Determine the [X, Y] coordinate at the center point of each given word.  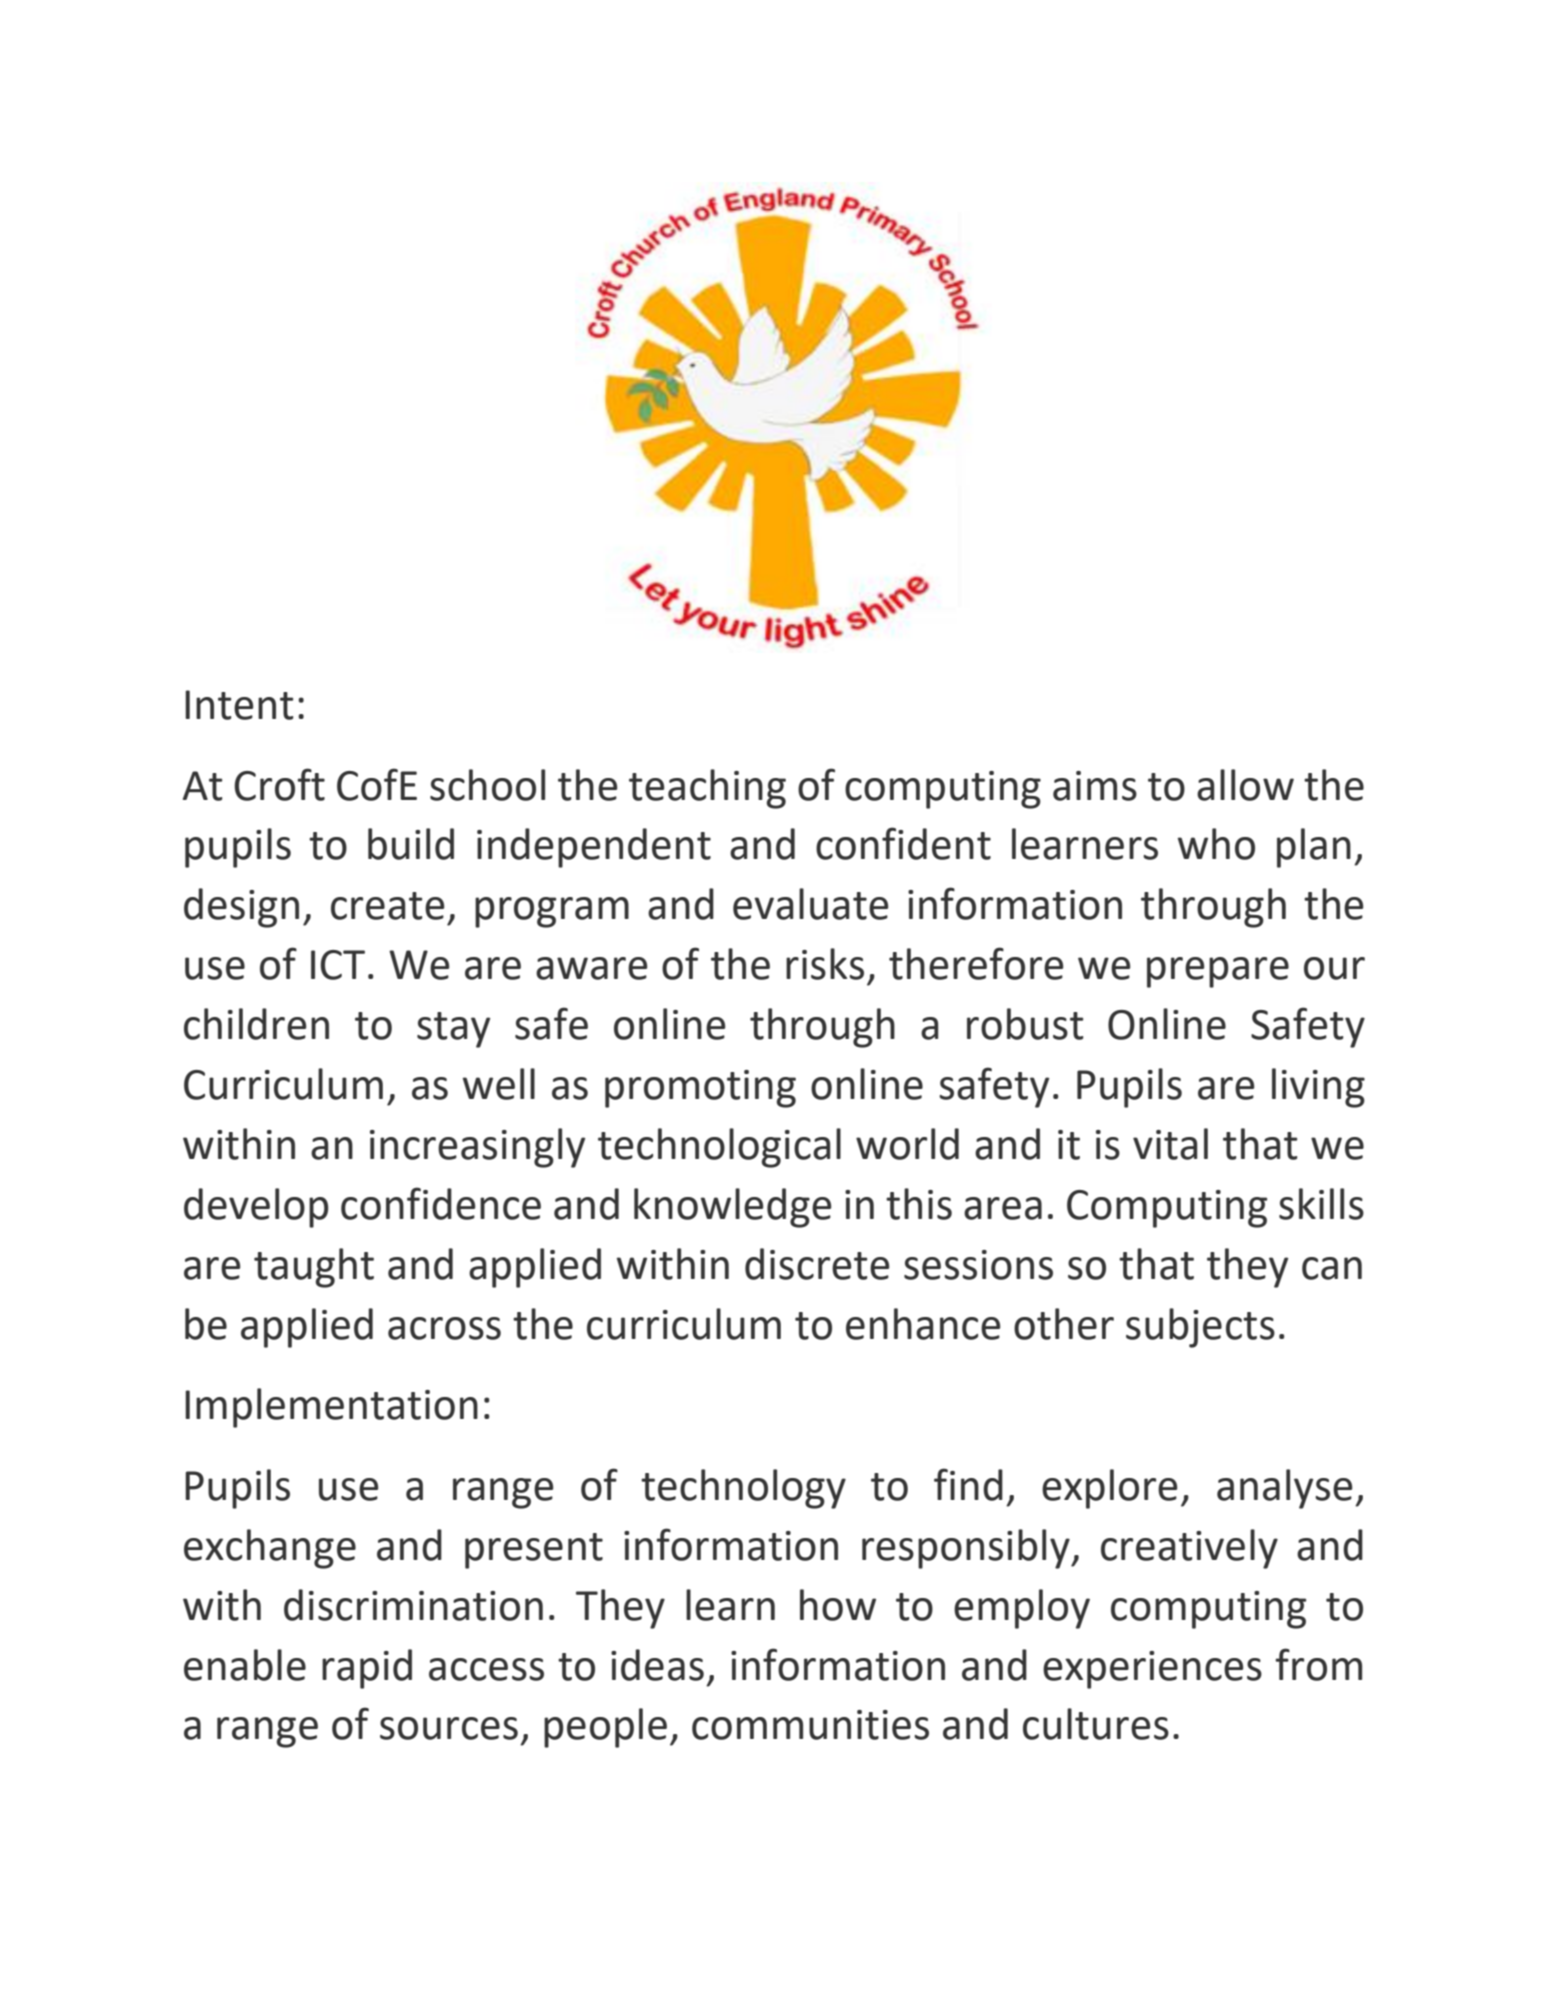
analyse [1284, 1489]
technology [743, 1489]
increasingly [477, 1148]
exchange [270, 1549]
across [444, 1328]
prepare [1218, 972]
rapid [367, 1669]
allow [1245, 785]
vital [1170, 1144]
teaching [707, 789]
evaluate [810, 904]
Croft [279, 784]
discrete [817, 1264]
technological [719, 1148]
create [387, 906]
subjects [1200, 1328]
